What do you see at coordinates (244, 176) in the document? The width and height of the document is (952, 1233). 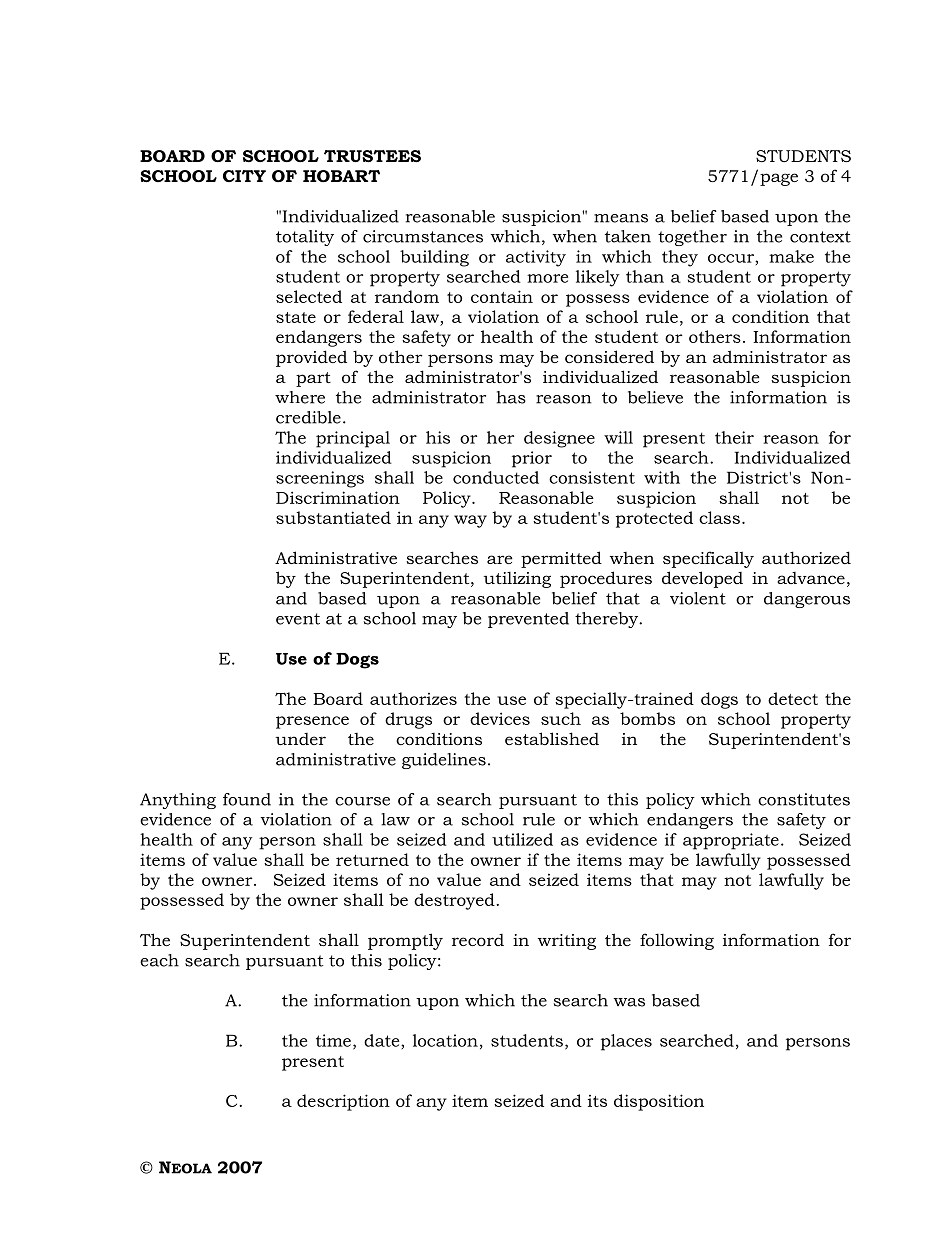 I see `CITY` at bounding box center [244, 176].
